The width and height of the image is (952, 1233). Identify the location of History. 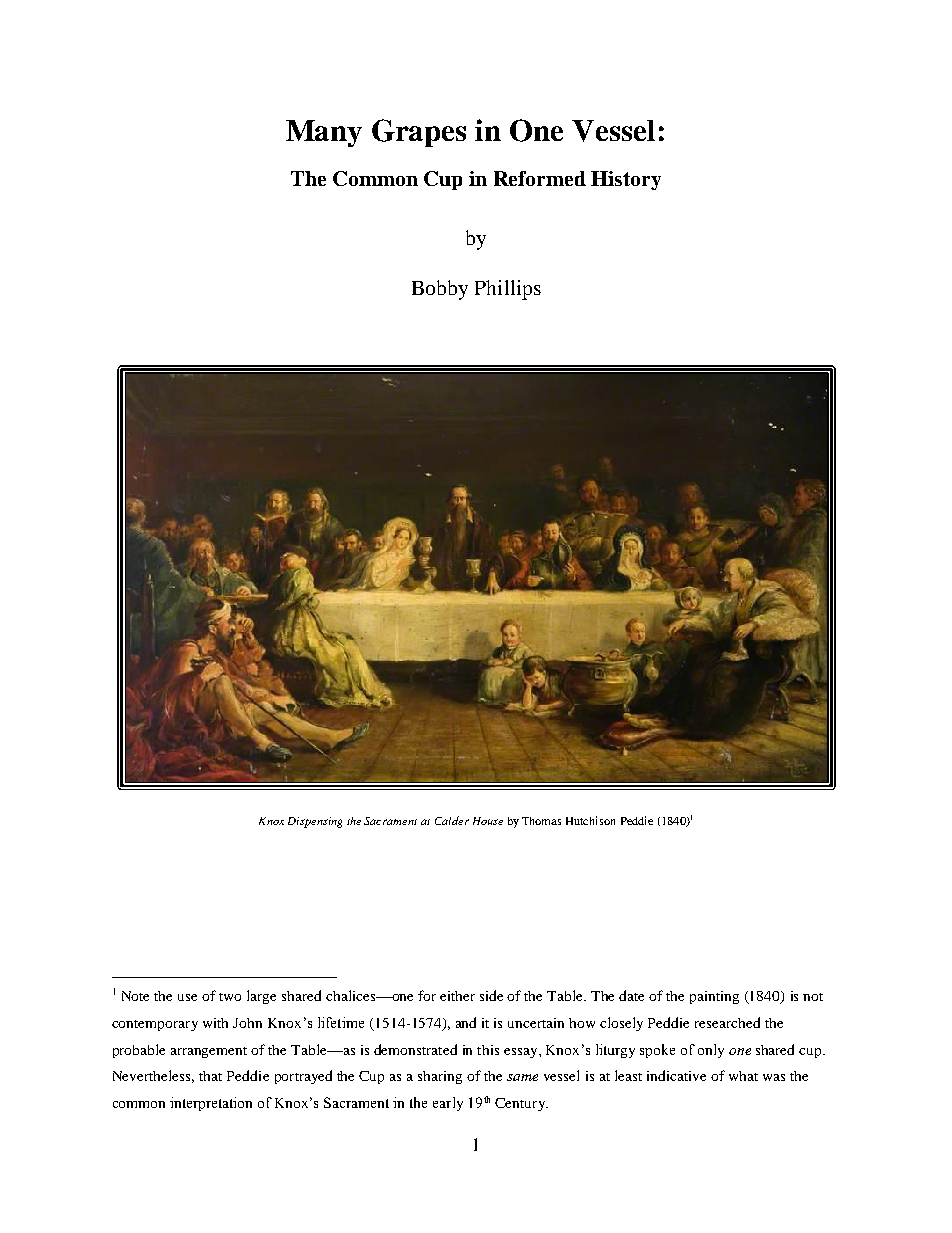
(626, 180).
